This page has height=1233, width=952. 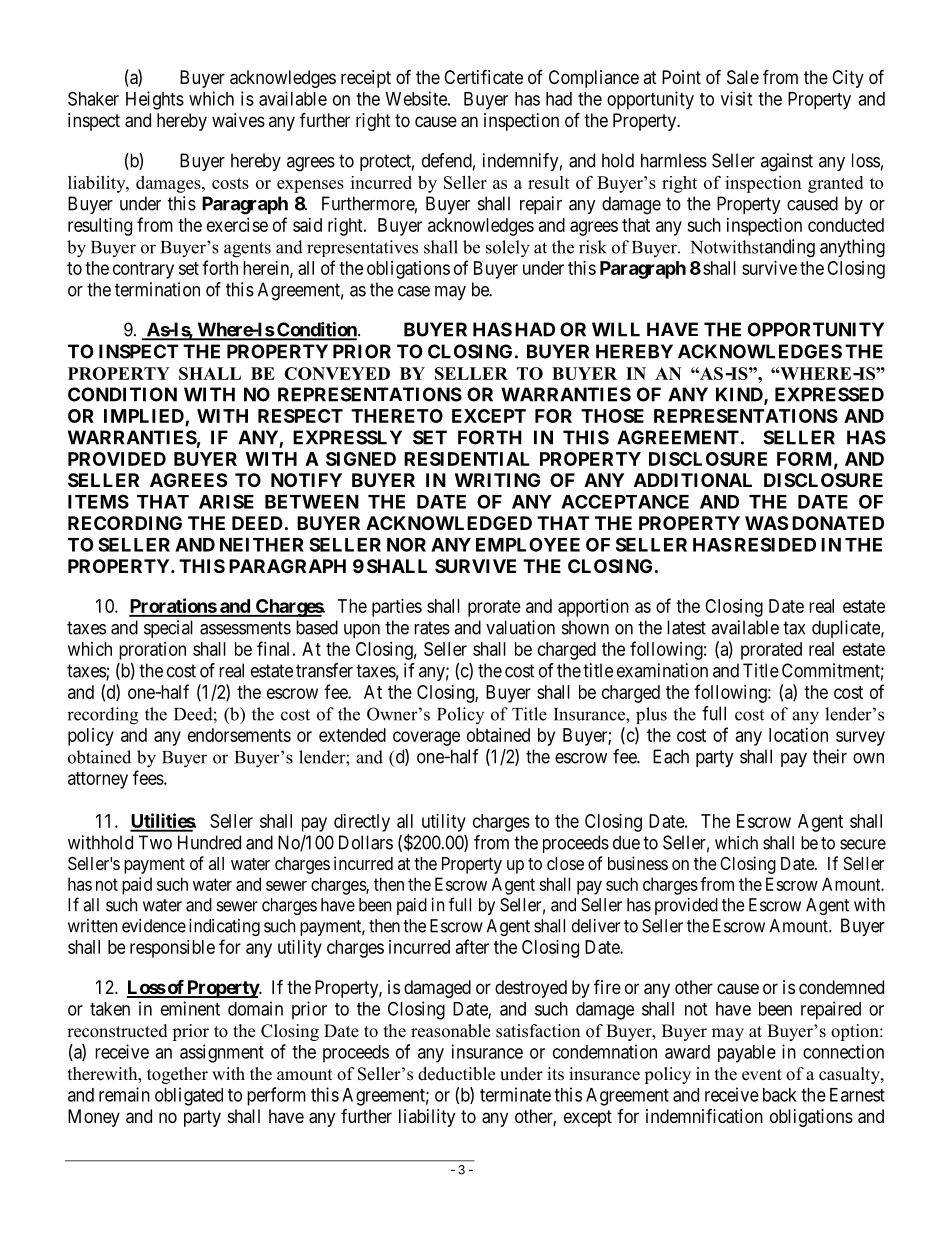 I want to click on special, so click(x=168, y=629).
